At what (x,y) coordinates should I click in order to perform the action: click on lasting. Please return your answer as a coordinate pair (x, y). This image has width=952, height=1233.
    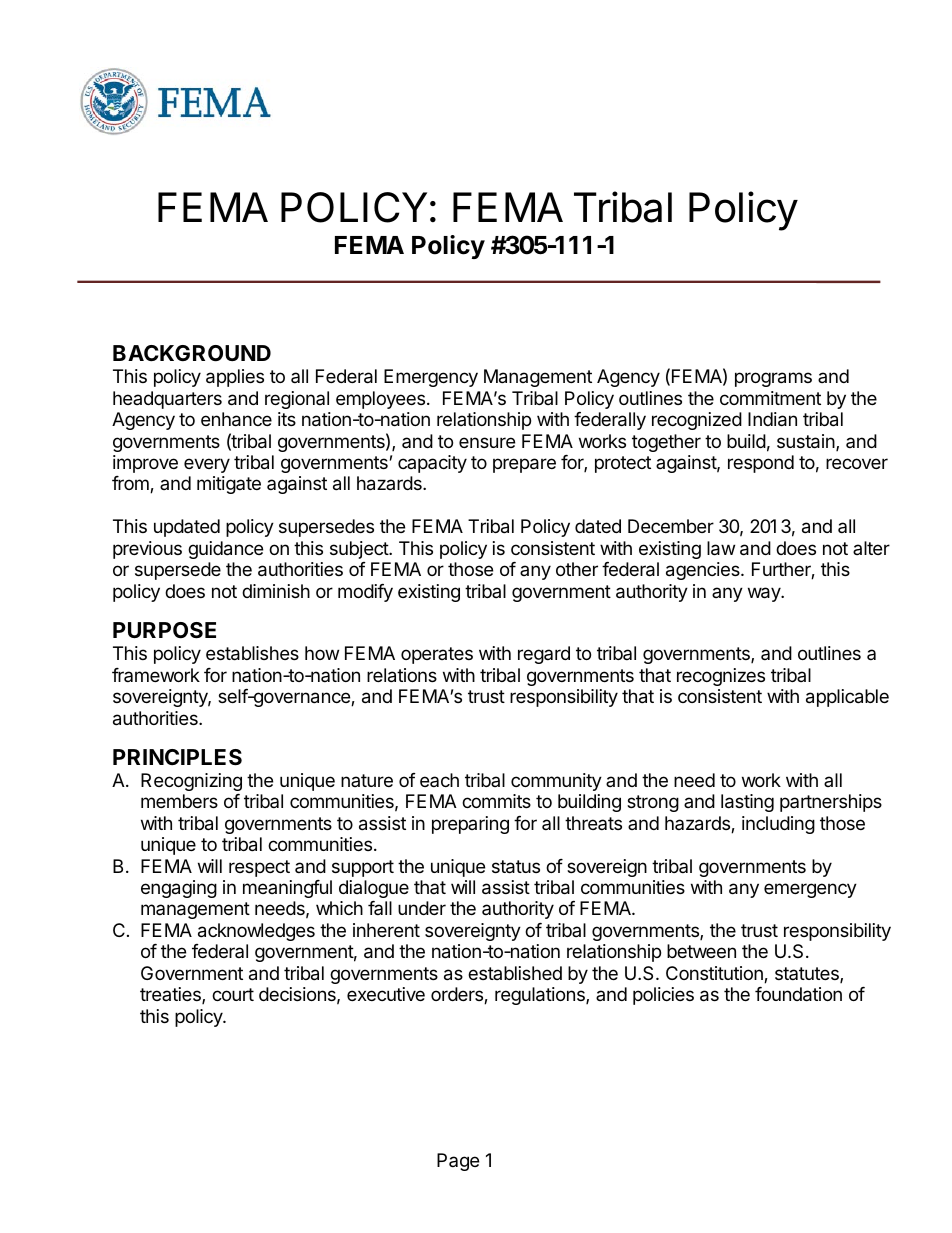
    Looking at the image, I should click on (747, 803).
